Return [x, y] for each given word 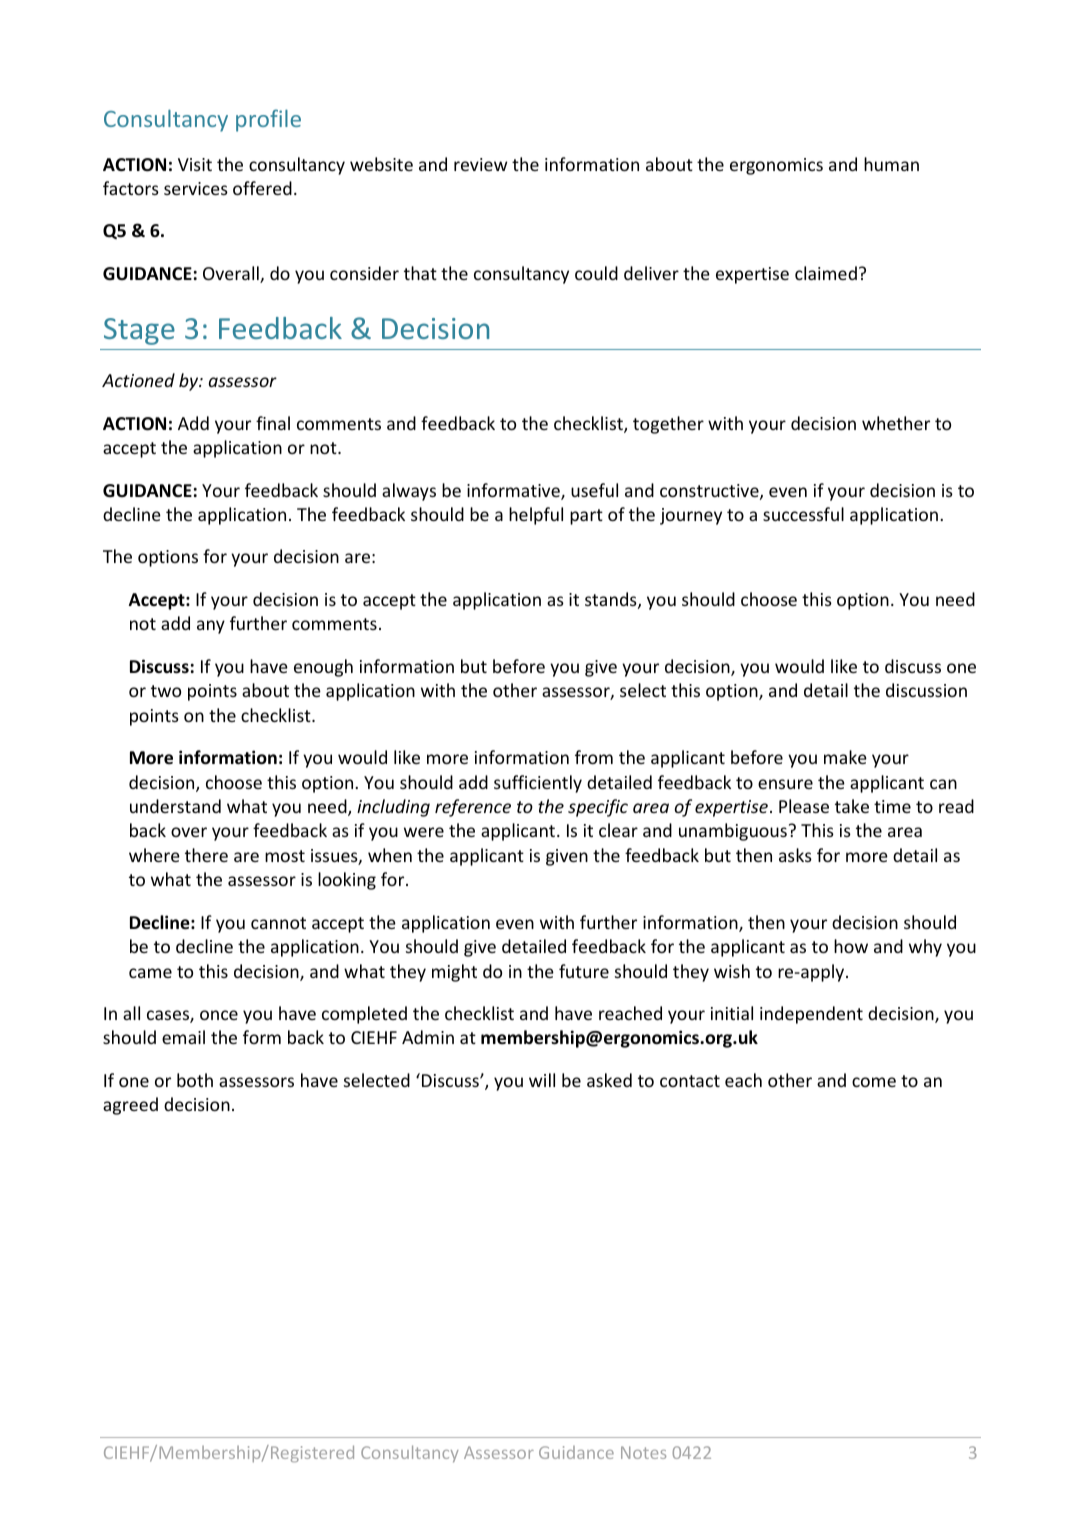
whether [896, 423]
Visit [195, 164]
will [542, 1080]
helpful [536, 516]
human [891, 164]
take [852, 806]
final [273, 423]
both [195, 1080]
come [874, 1082]
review [480, 164]
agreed [130, 1106]
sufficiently [538, 784]
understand [175, 806]
